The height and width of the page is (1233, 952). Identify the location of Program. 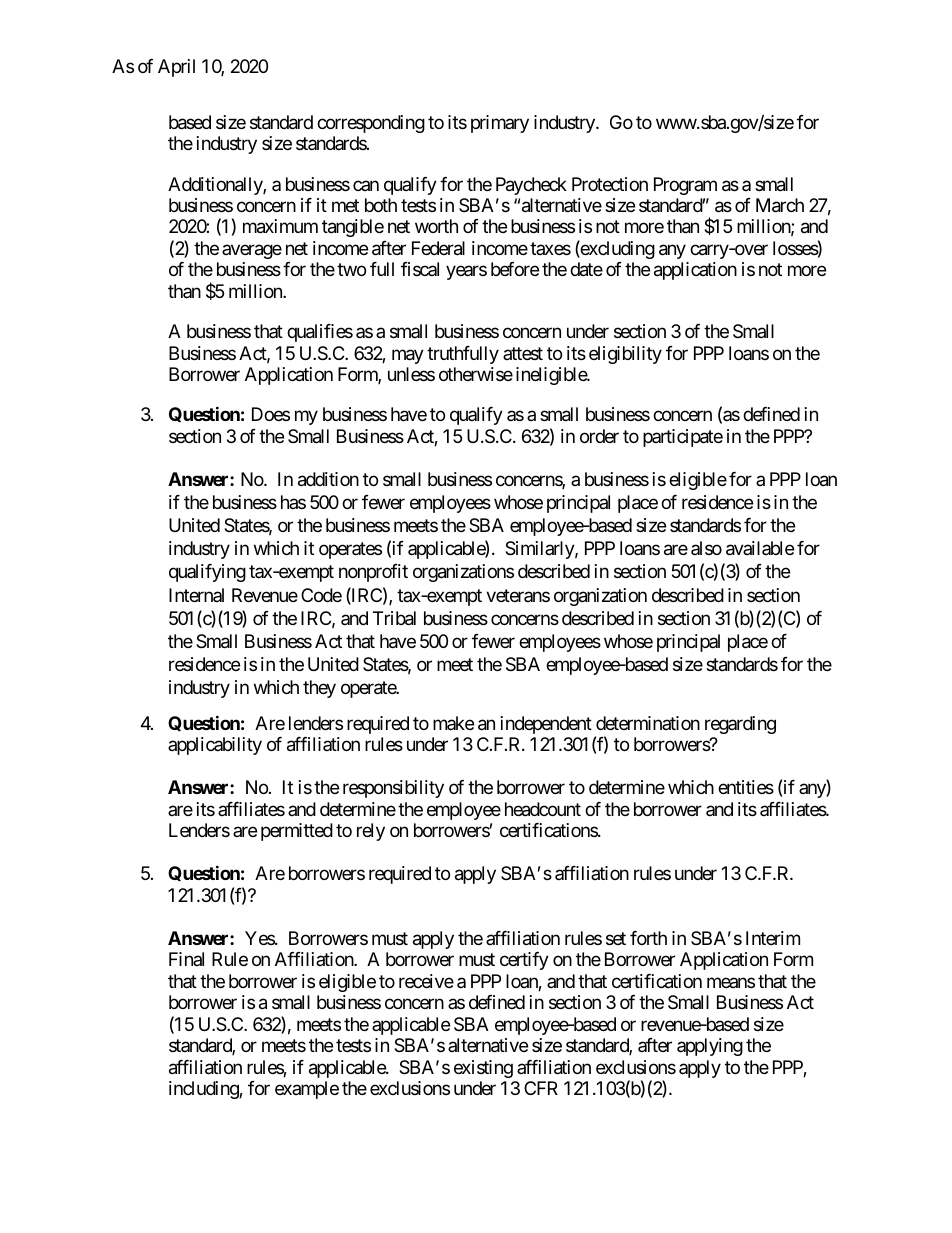
(685, 186).
